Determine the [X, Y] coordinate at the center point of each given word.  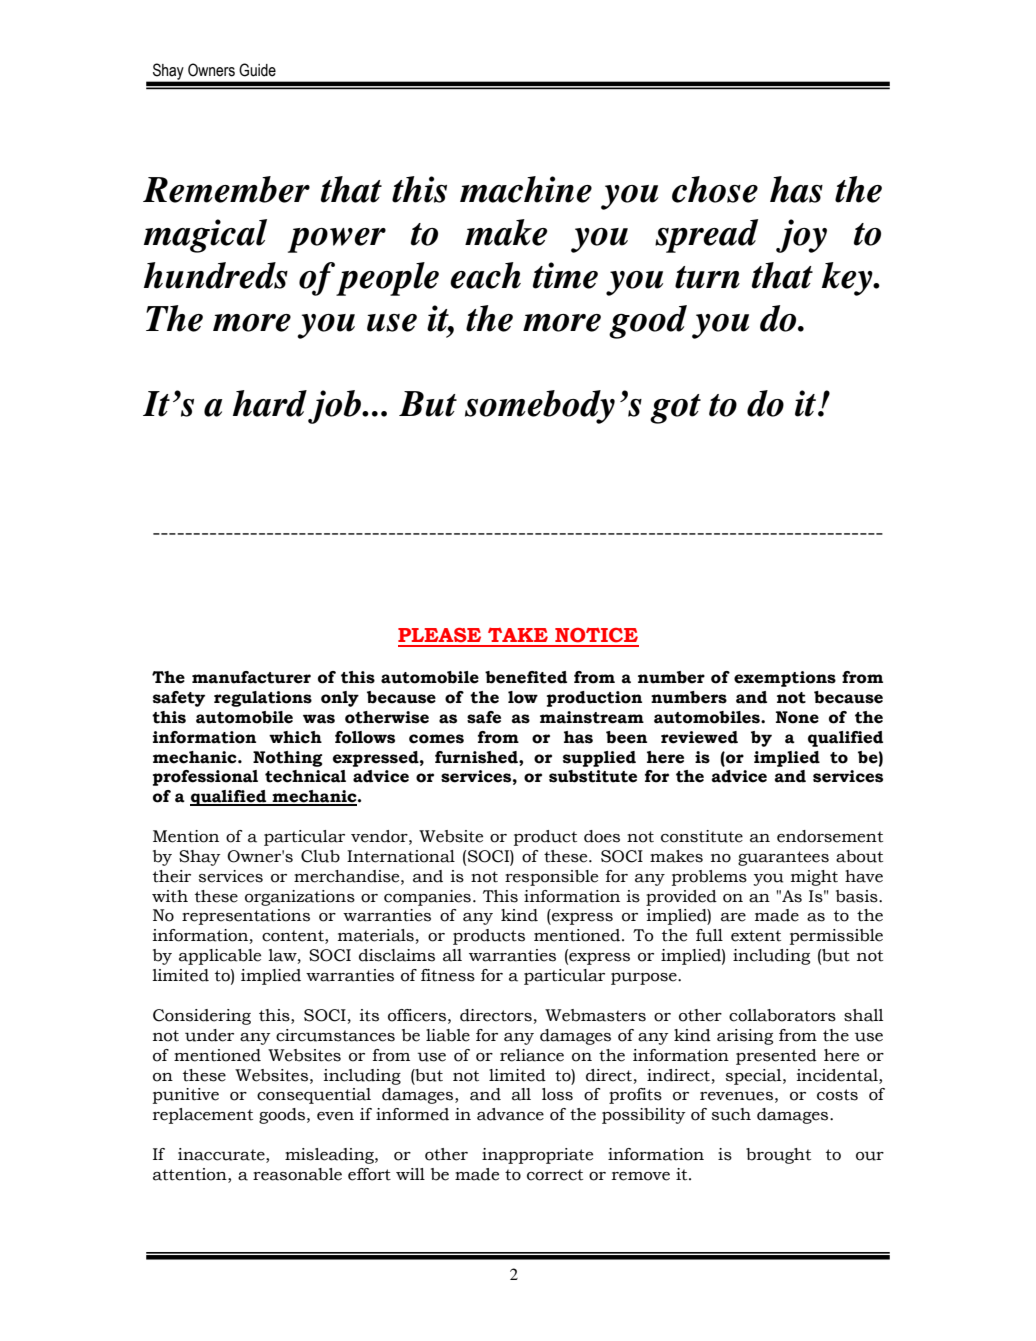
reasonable [297, 1174]
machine [526, 189]
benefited [526, 677]
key [848, 279]
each [485, 275]
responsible [551, 878]
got [675, 409]
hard [270, 403]
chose [715, 189]
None [797, 717]
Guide [257, 70]
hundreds [216, 275]
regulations [263, 699]
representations [246, 917]
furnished [477, 757]
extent [756, 936]
